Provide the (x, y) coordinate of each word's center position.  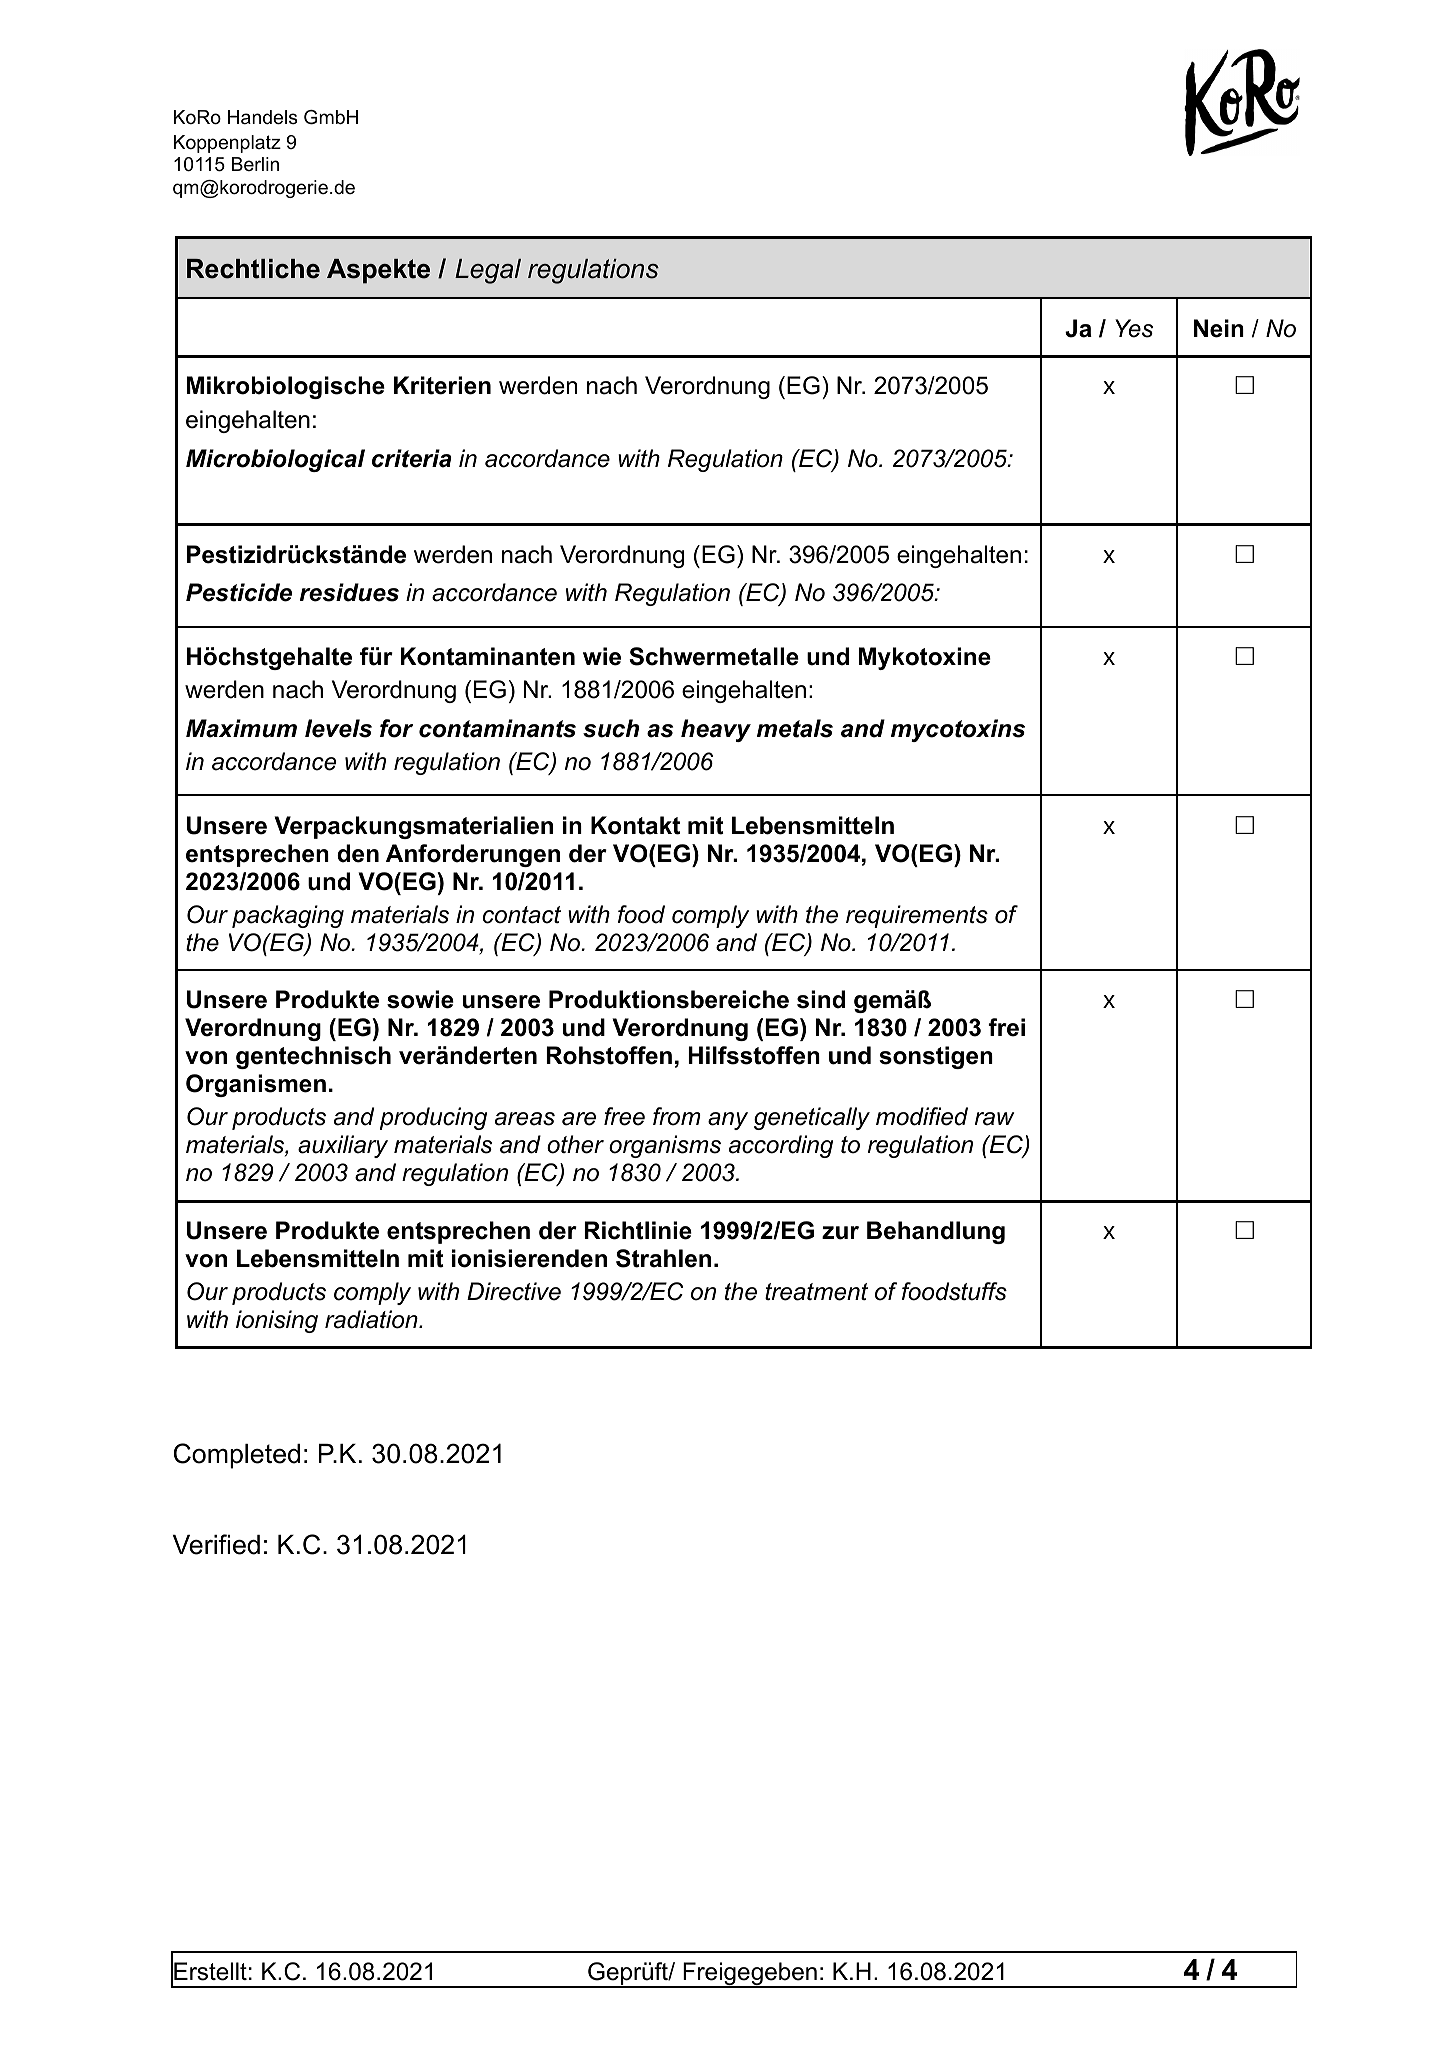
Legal (488, 271)
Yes (1134, 328)
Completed (237, 1456)
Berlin (255, 164)
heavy (716, 730)
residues (349, 592)
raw (994, 1119)
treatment (816, 1292)
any (728, 1121)
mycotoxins (958, 730)
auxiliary (343, 1146)
